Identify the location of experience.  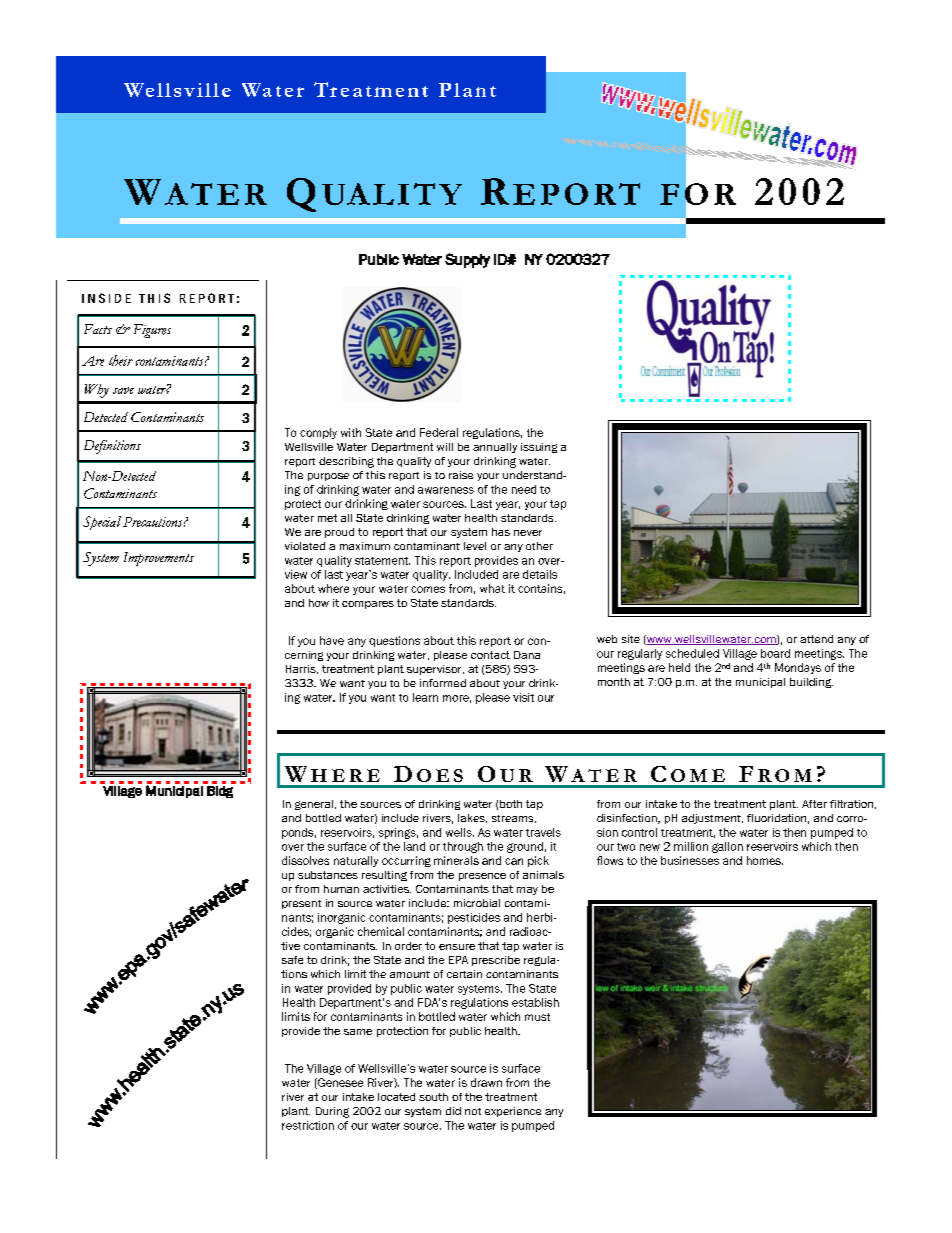
(513, 1112).
